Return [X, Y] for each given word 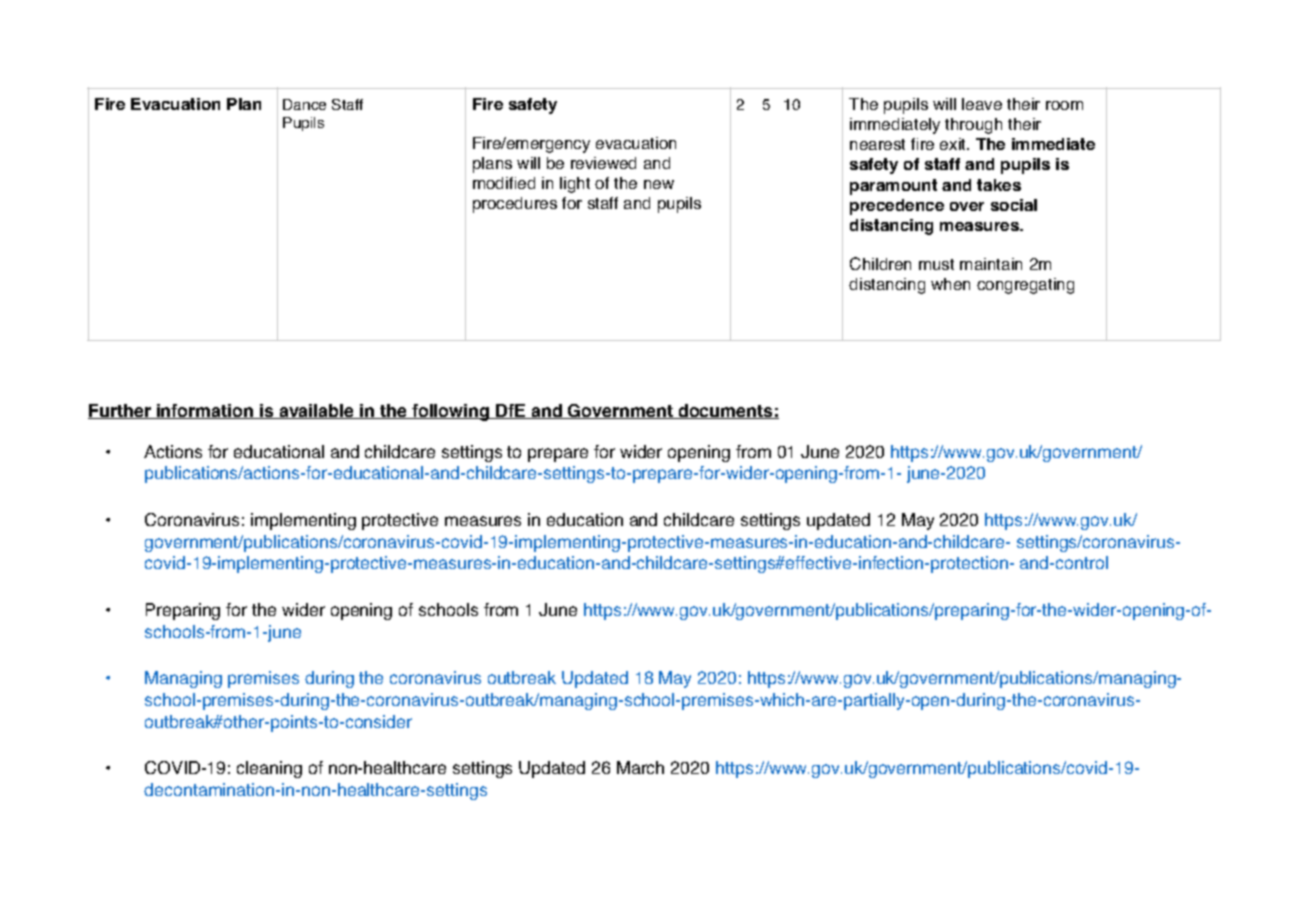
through [973, 126]
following [451, 412]
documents [725, 411]
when [950, 284]
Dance [304, 104]
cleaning [269, 769]
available [317, 411]
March [640, 767]
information [205, 411]
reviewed [603, 163]
